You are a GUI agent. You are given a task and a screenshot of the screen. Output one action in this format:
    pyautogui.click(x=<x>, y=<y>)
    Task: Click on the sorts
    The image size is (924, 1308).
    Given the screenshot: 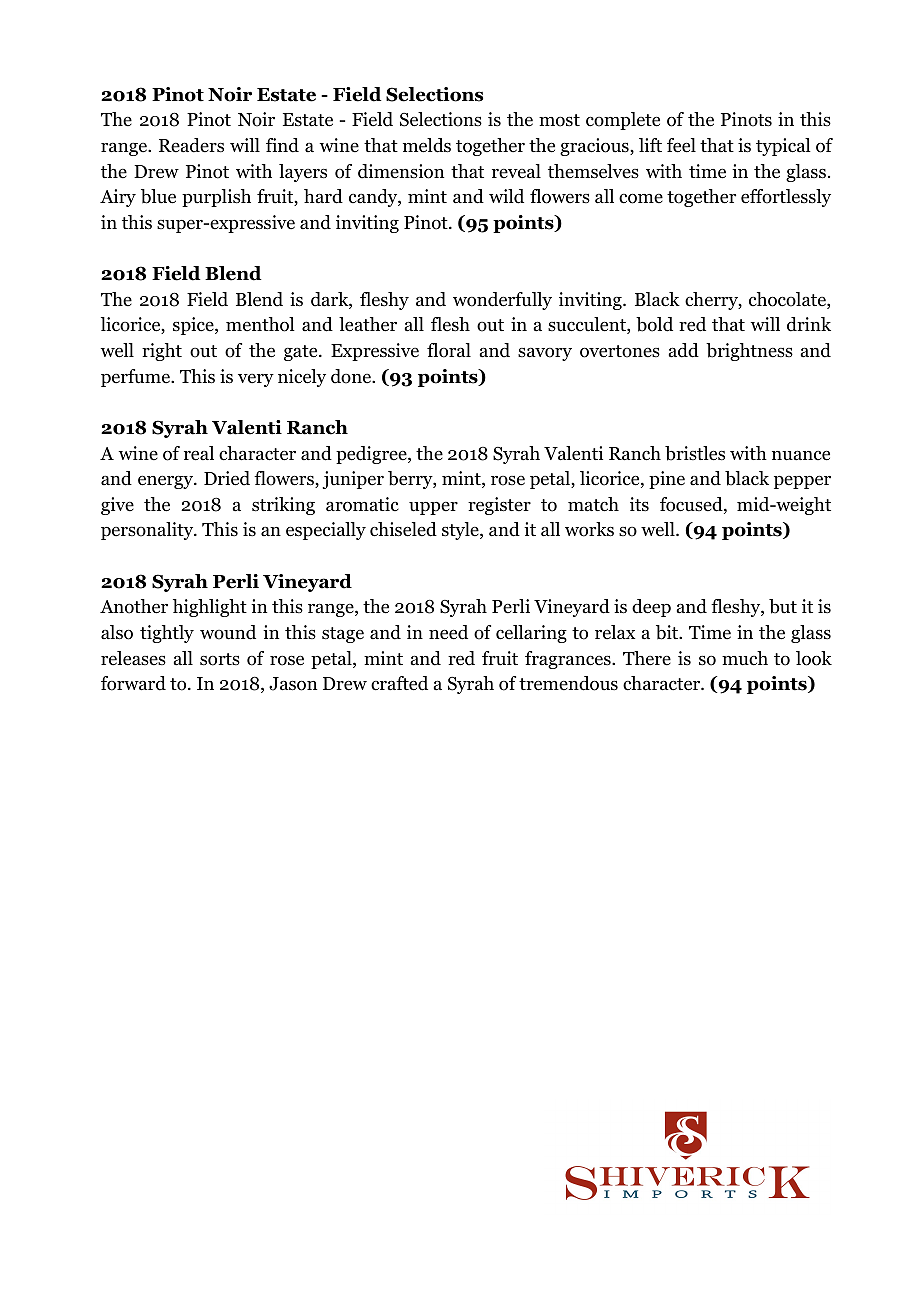 What is the action you would take?
    pyautogui.click(x=220, y=659)
